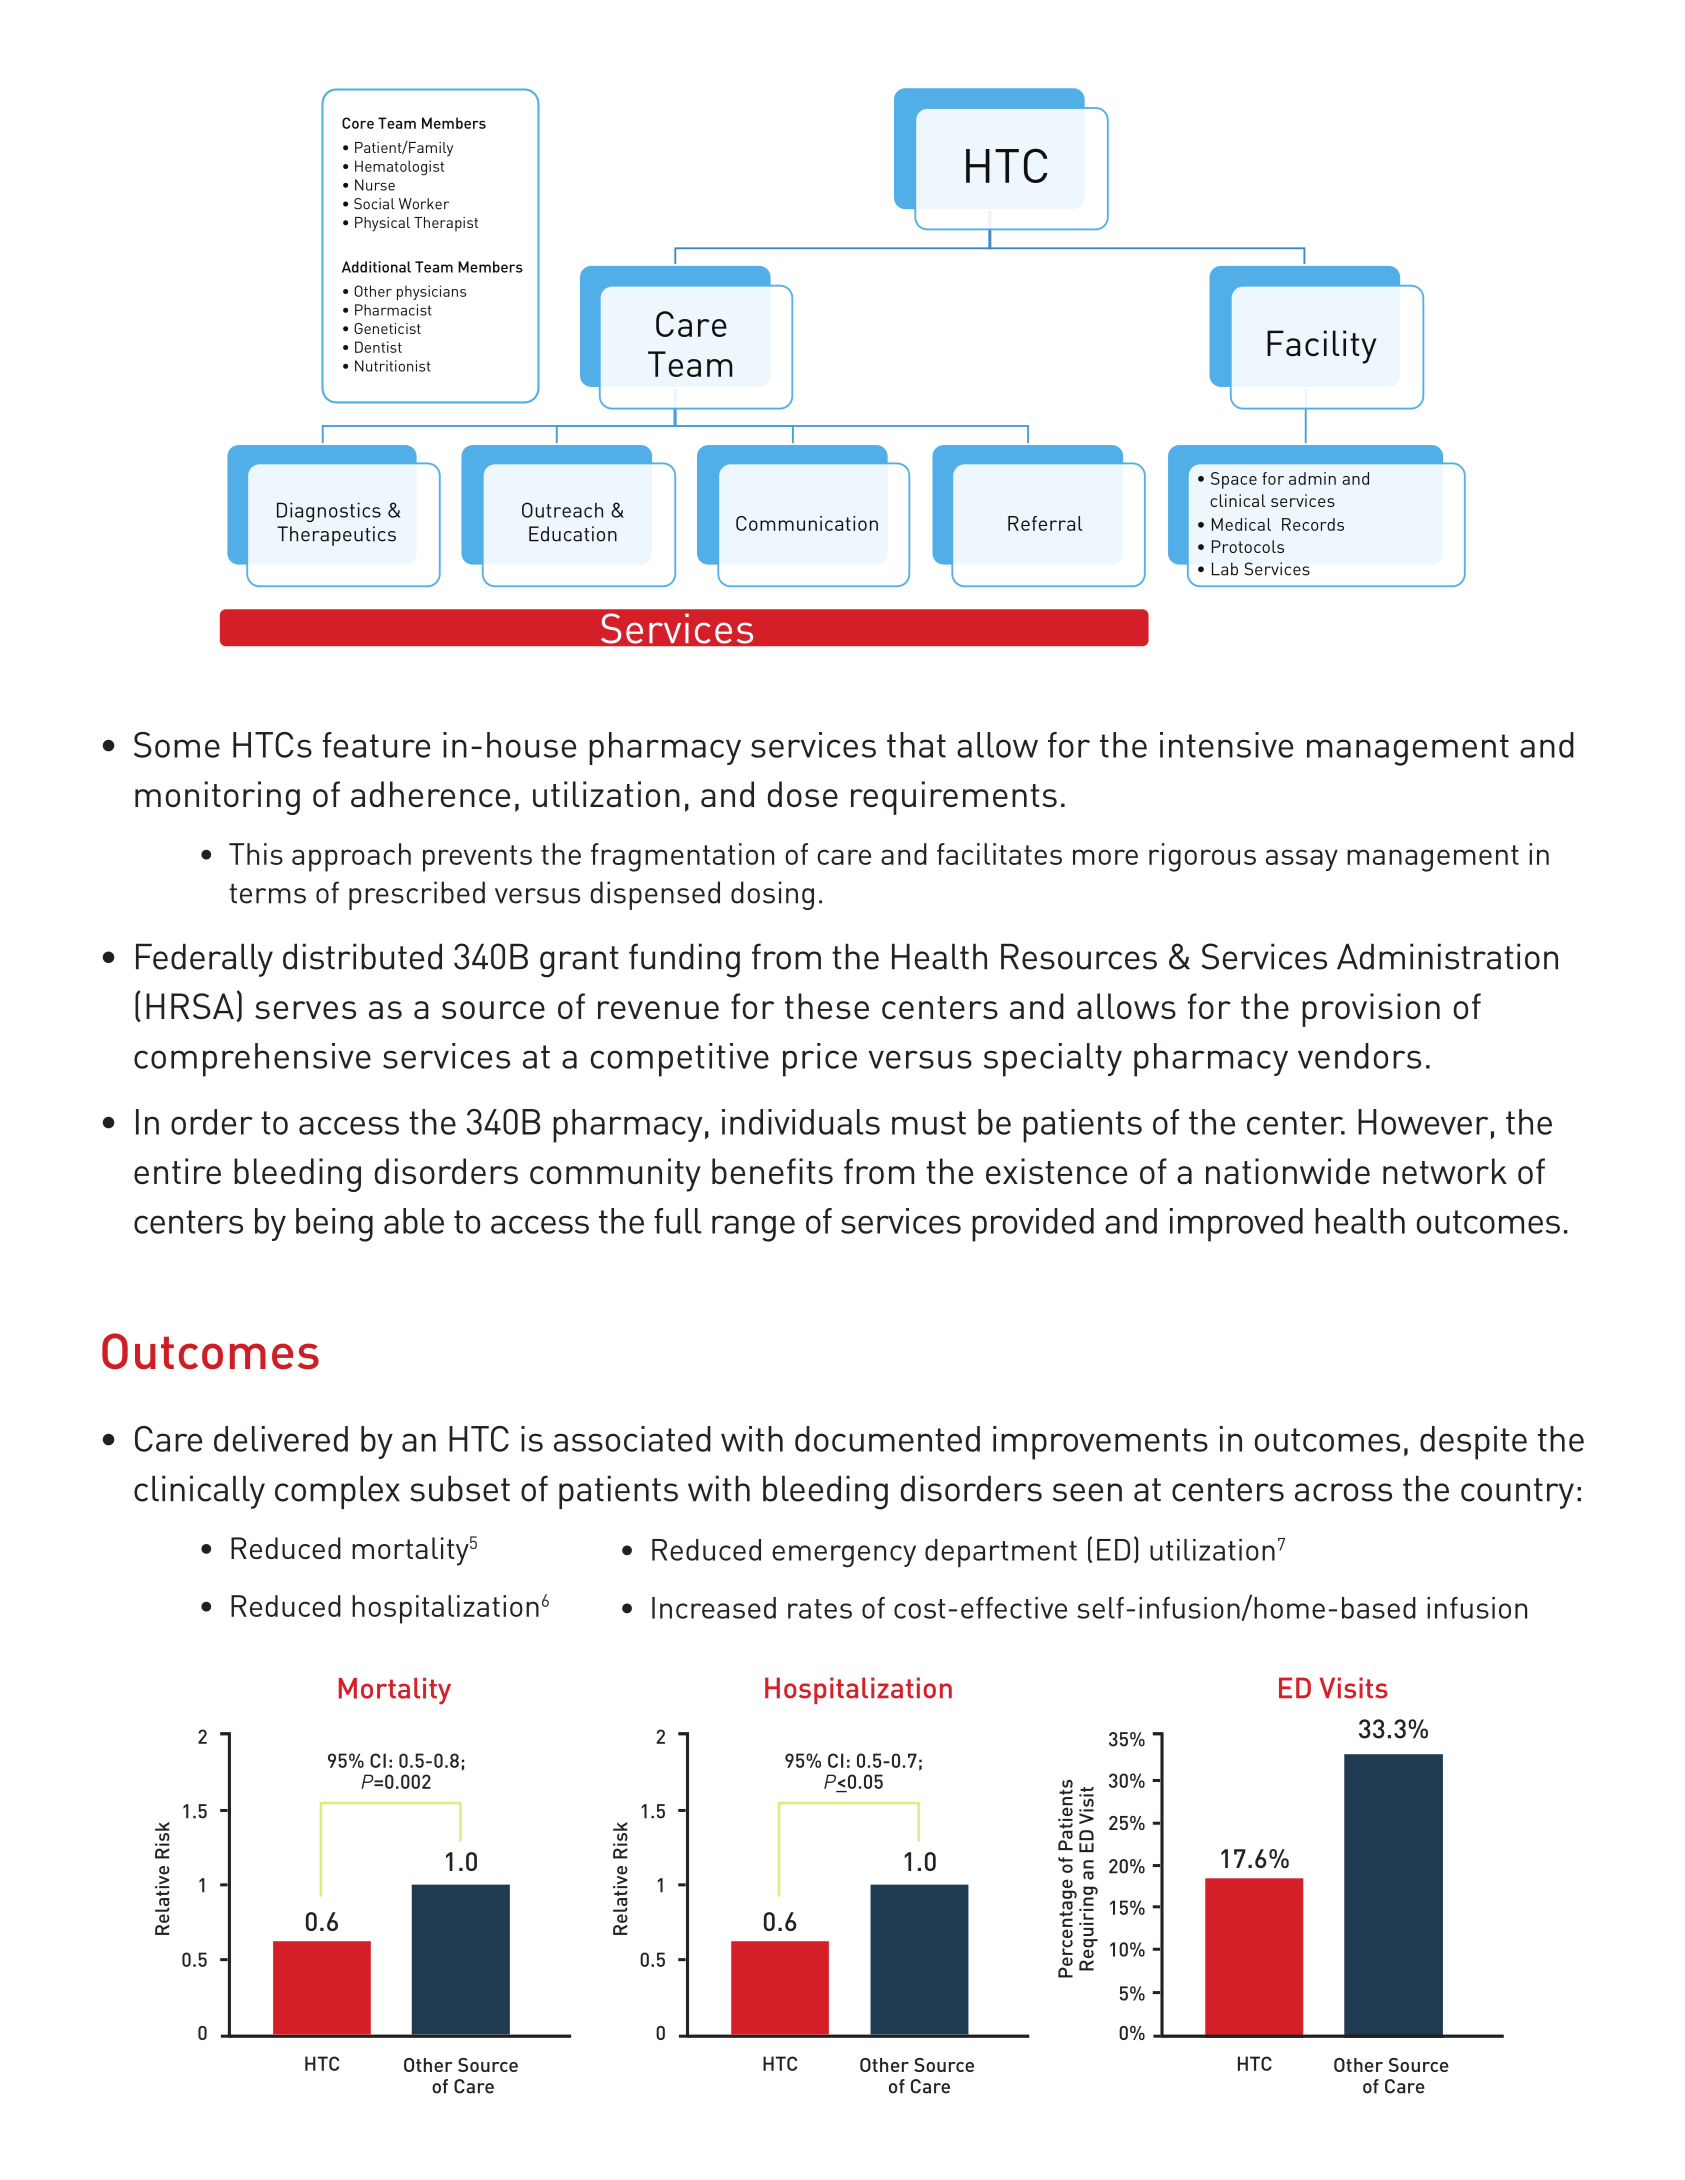 The image size is (1685, 2180). What do you see at coordinates (772, 895) in the screenshot?
I see `dosing` at bounding box center [772, 895].
